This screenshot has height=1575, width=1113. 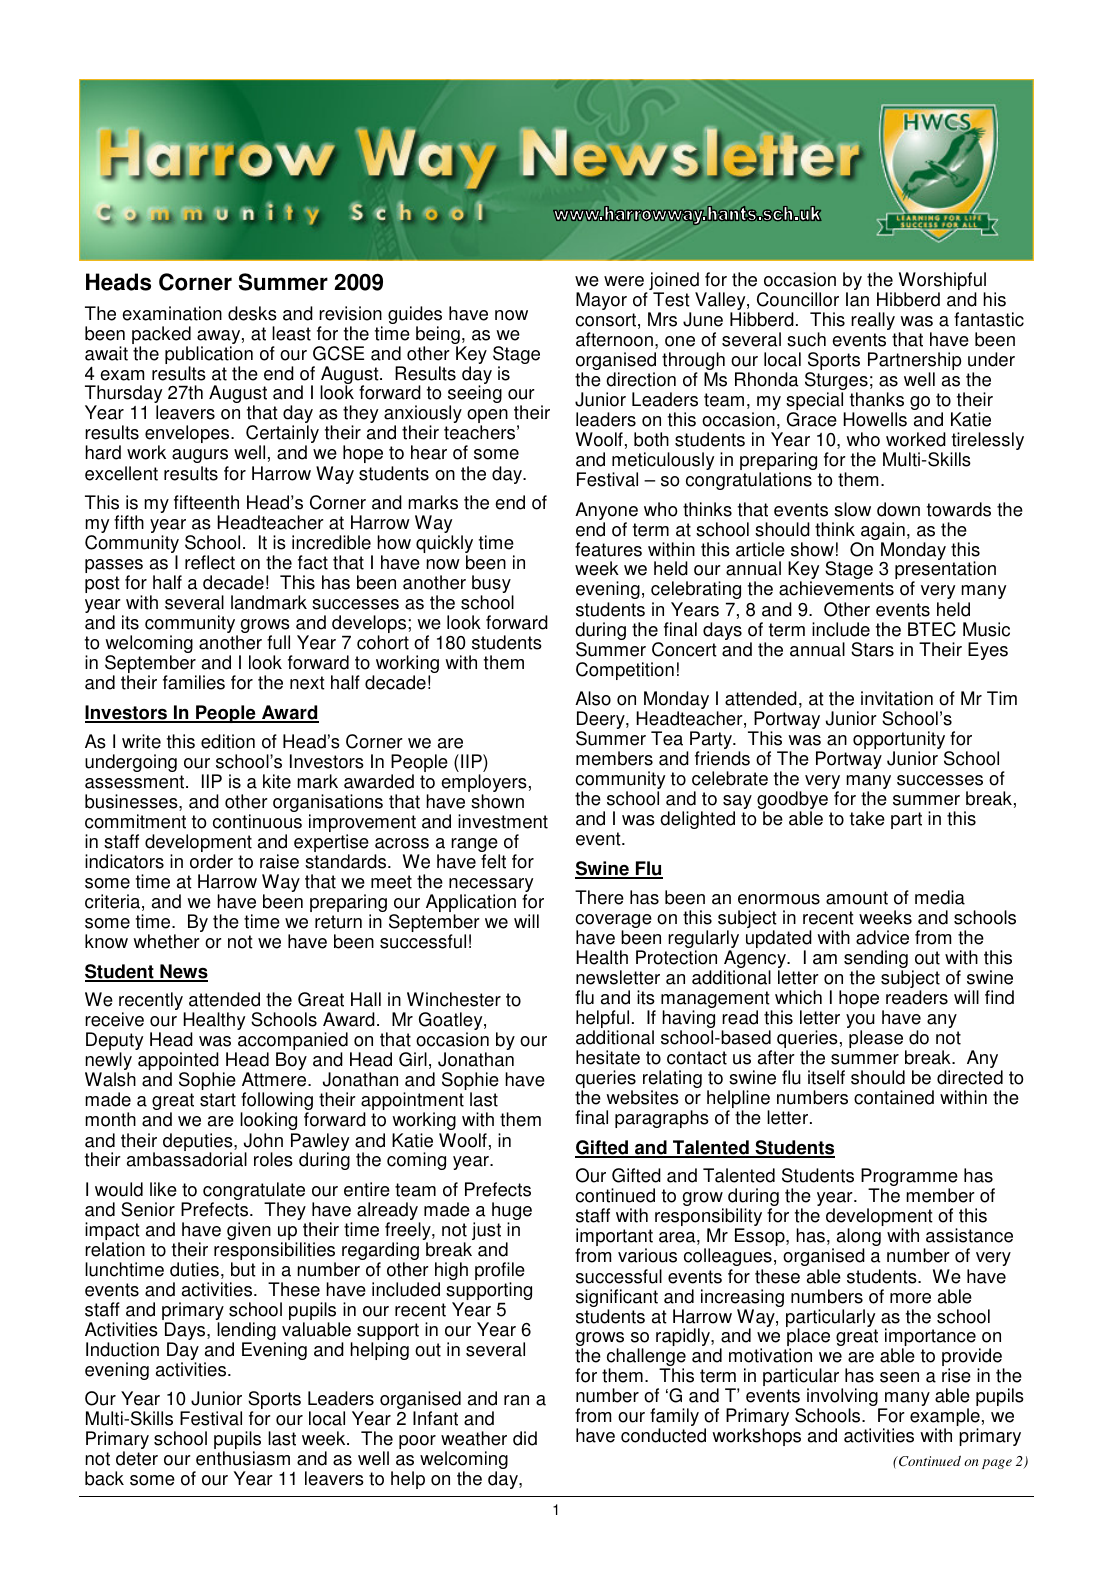 What do you see at coordinates (857, 898) in the screenshot?
I see `amount` at bounding box center [857, 898].
